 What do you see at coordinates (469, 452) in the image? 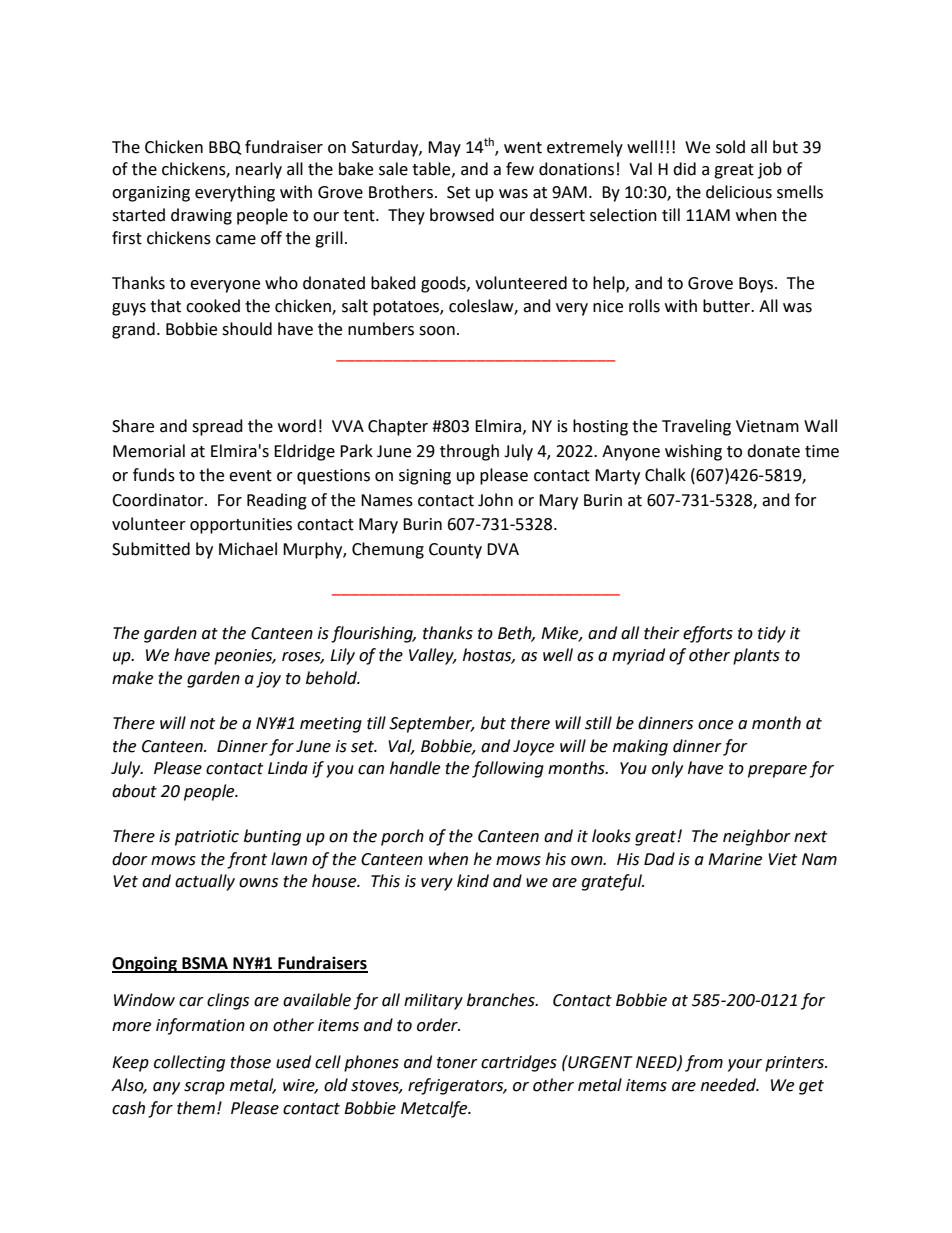
I see `through` at bounding box center [469, 452].
